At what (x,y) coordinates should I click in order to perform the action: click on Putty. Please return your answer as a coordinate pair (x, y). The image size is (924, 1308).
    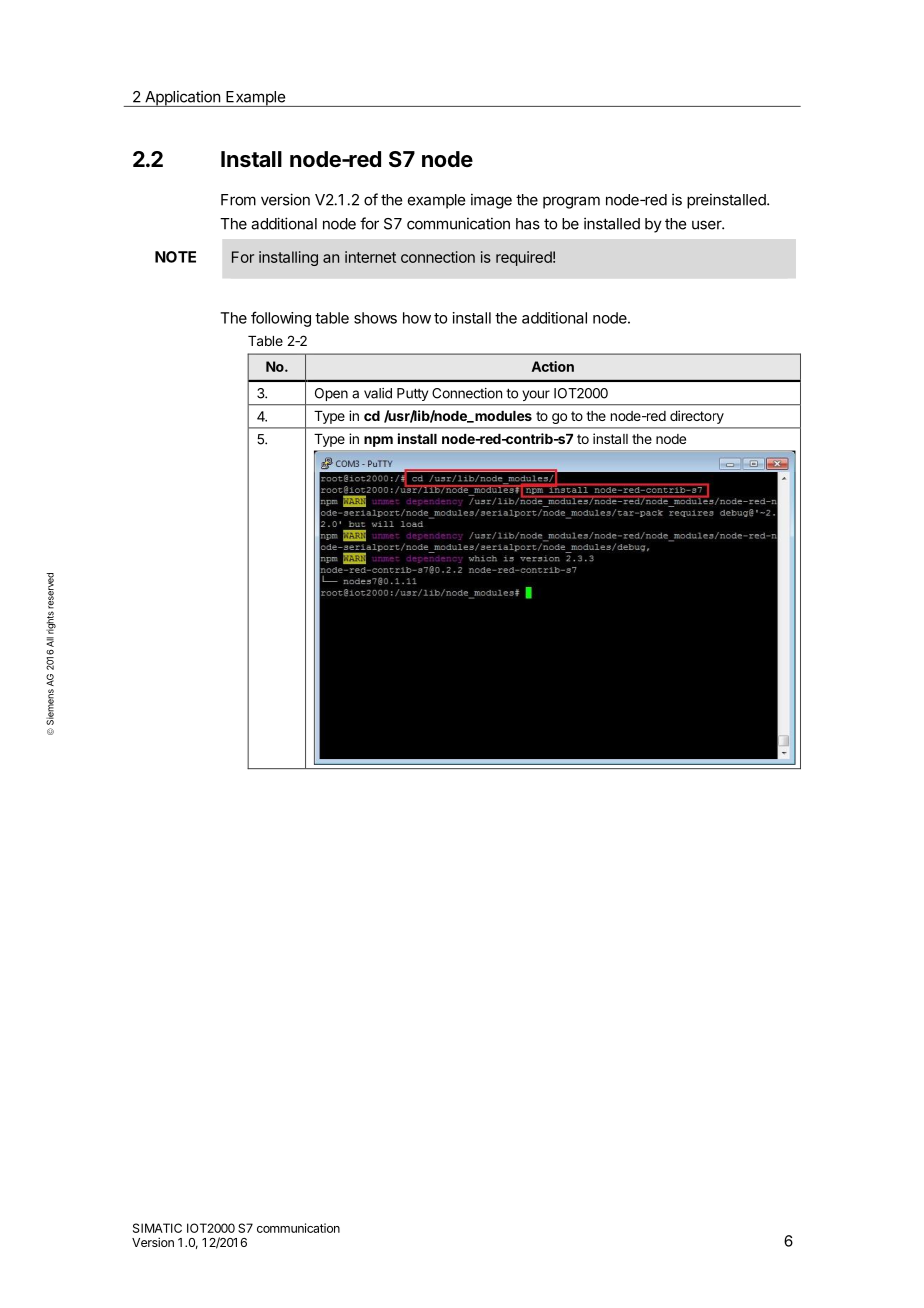
    Looking at the image, I should click on (412, 394).
